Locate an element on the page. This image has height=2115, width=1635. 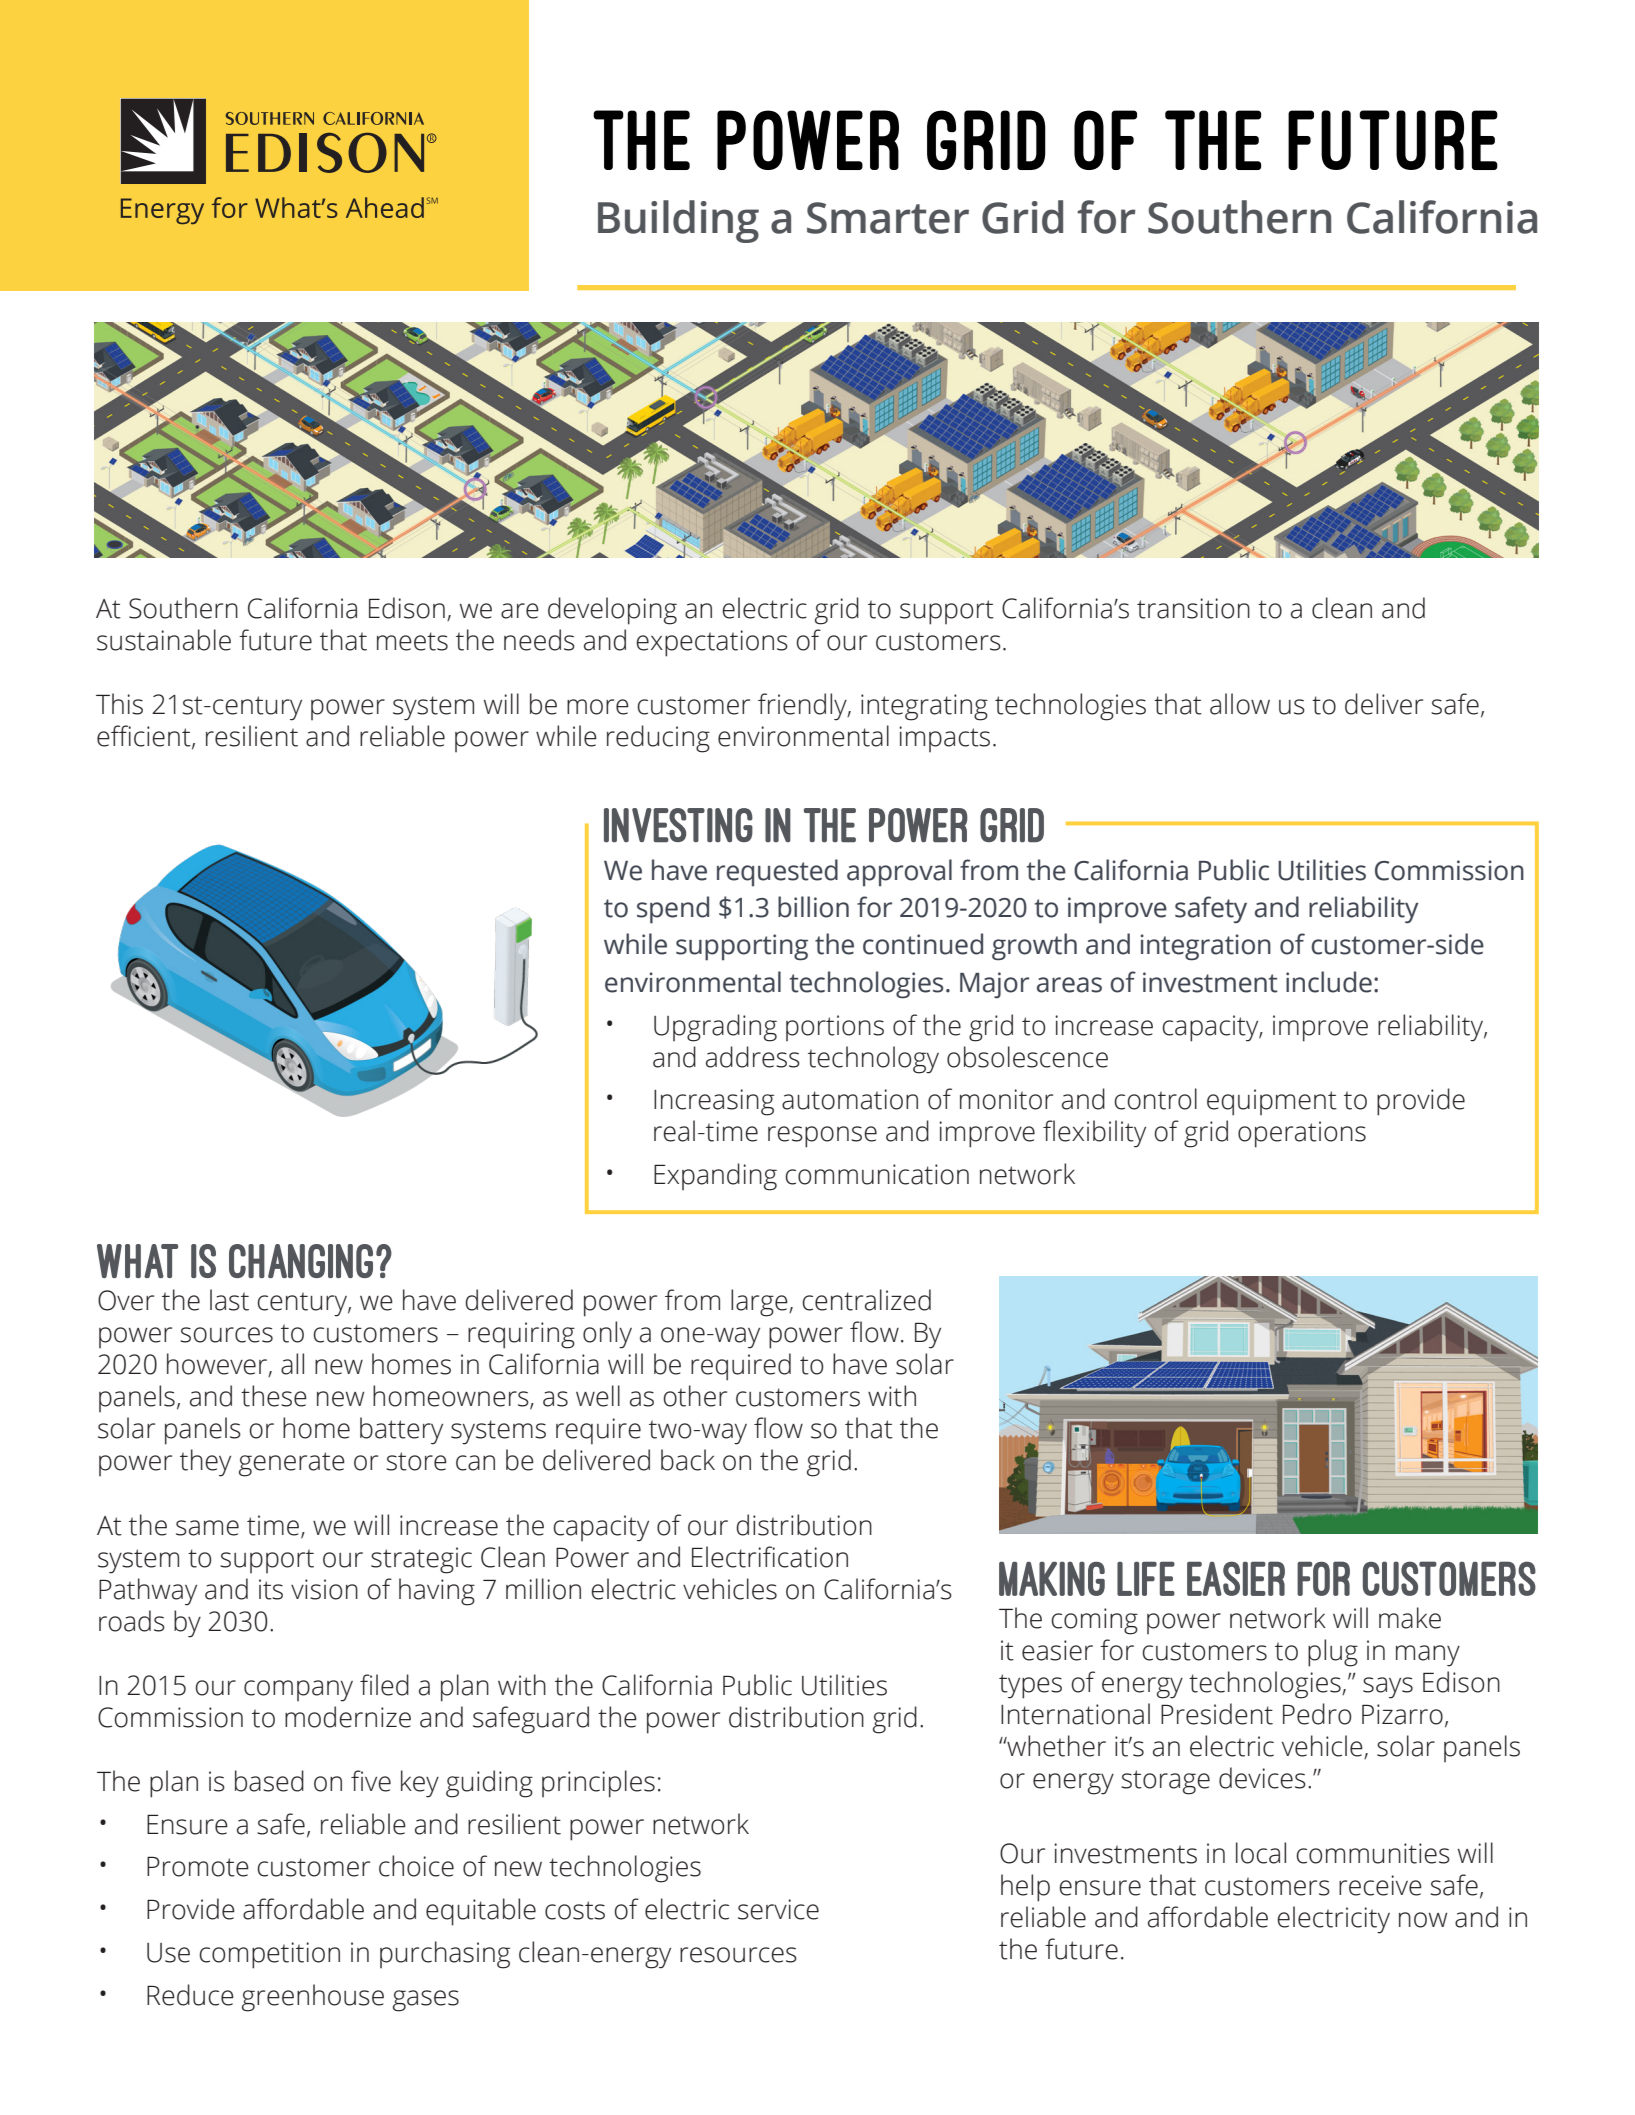
Building is located at coordinates (678, 221).
